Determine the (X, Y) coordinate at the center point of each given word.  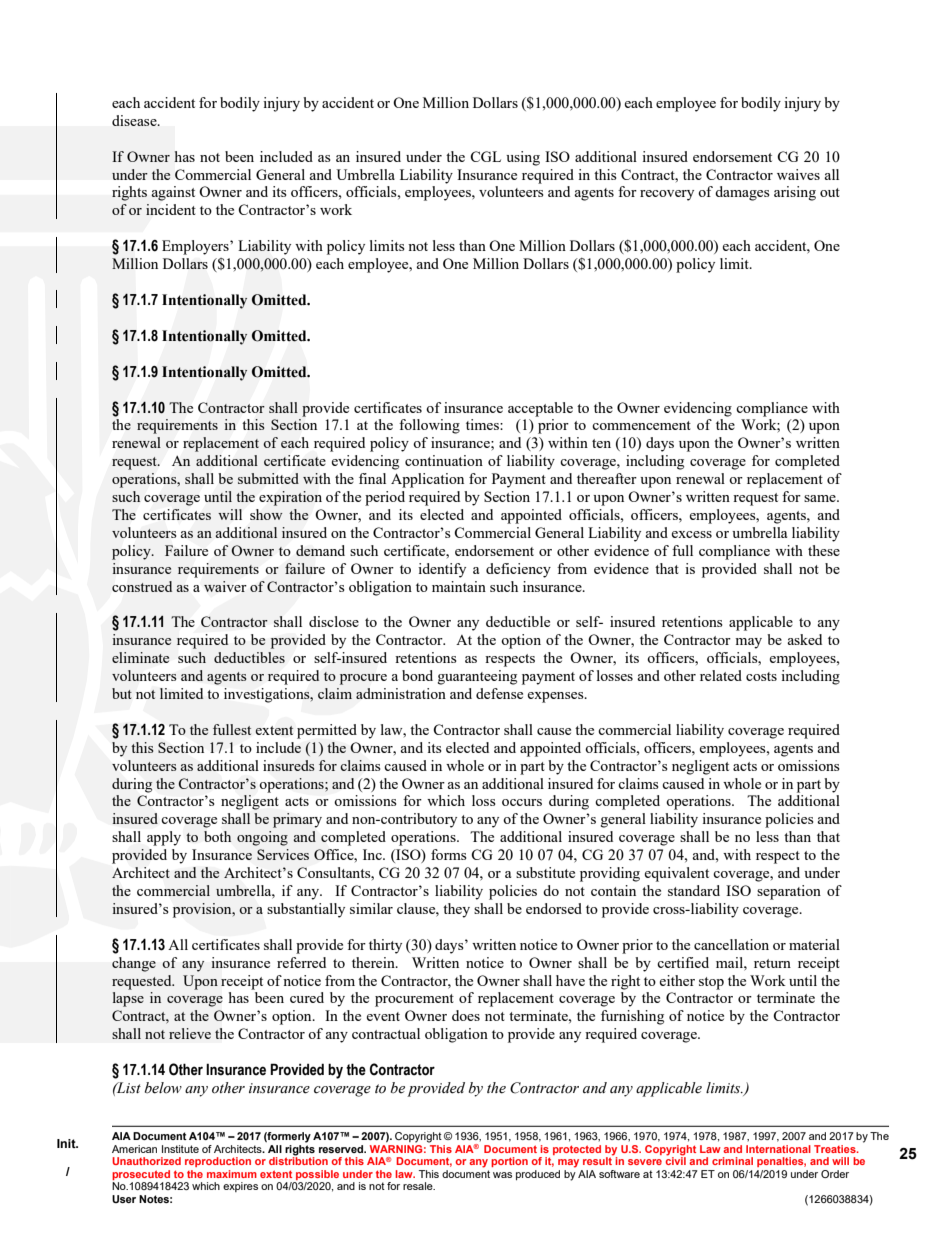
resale (419, 1186)
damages (742, 193)
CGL (485, 156)
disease (135, 120)
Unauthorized (146, 1161)
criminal (732, 1161)
